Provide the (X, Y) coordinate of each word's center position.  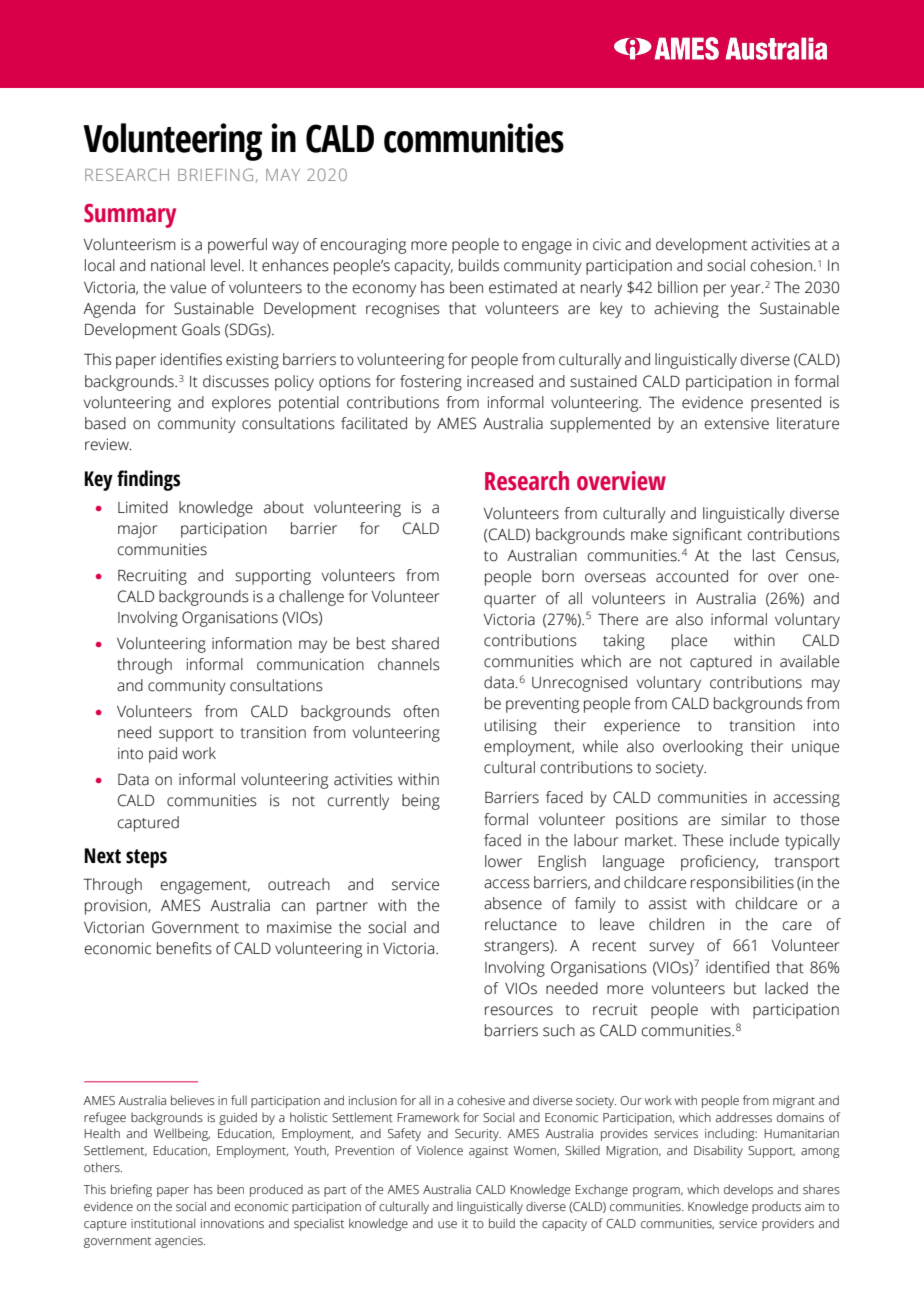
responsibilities (742, 884)
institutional (163, 1223)
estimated (523, 287)
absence (513, 903)
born (558, 576)
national (178, 265)
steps (146, 858)
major (138, 530)
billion (678, 287)
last (764, 555)
